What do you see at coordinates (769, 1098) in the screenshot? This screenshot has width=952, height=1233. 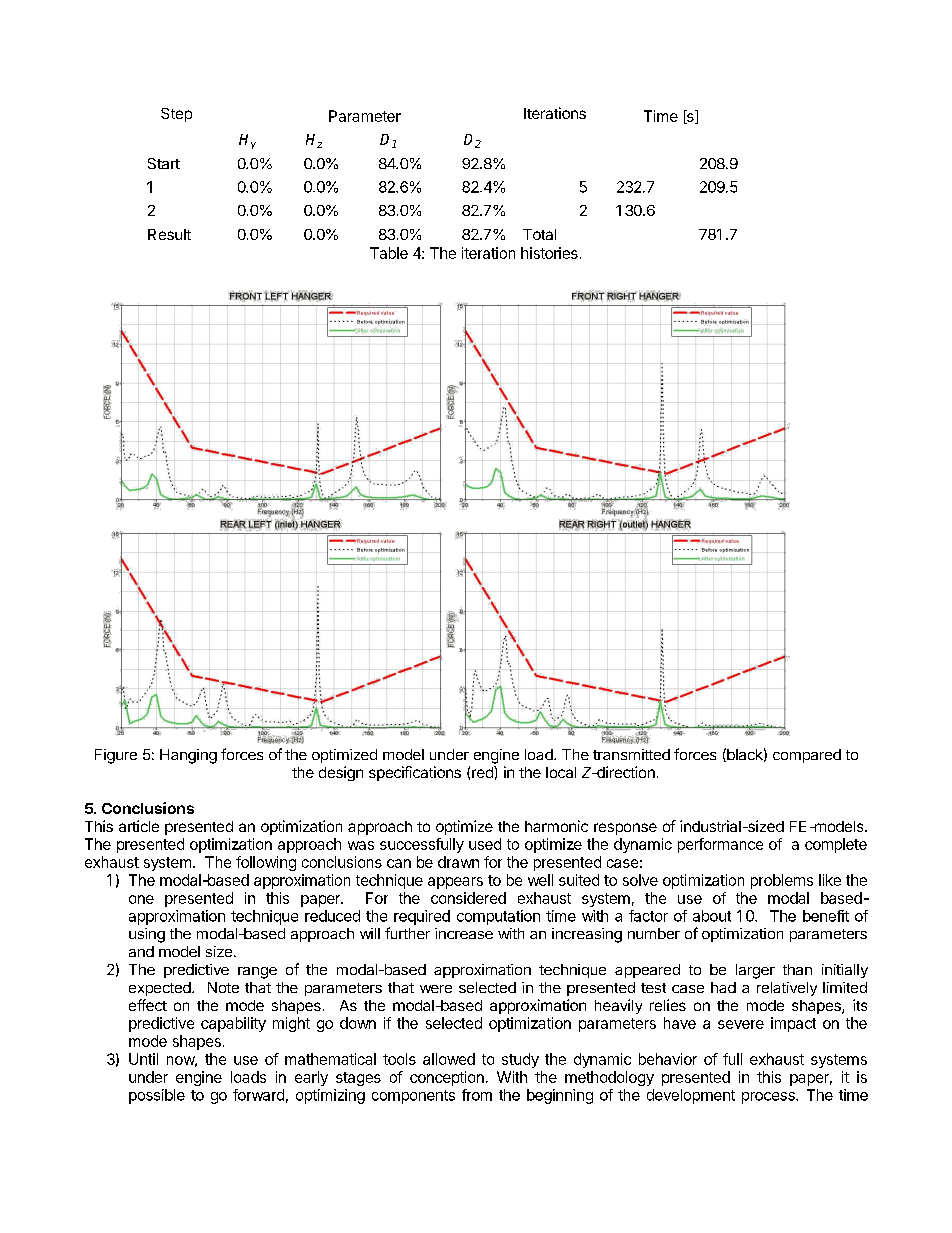 I see `process` at bounding box center [769, 1098].
